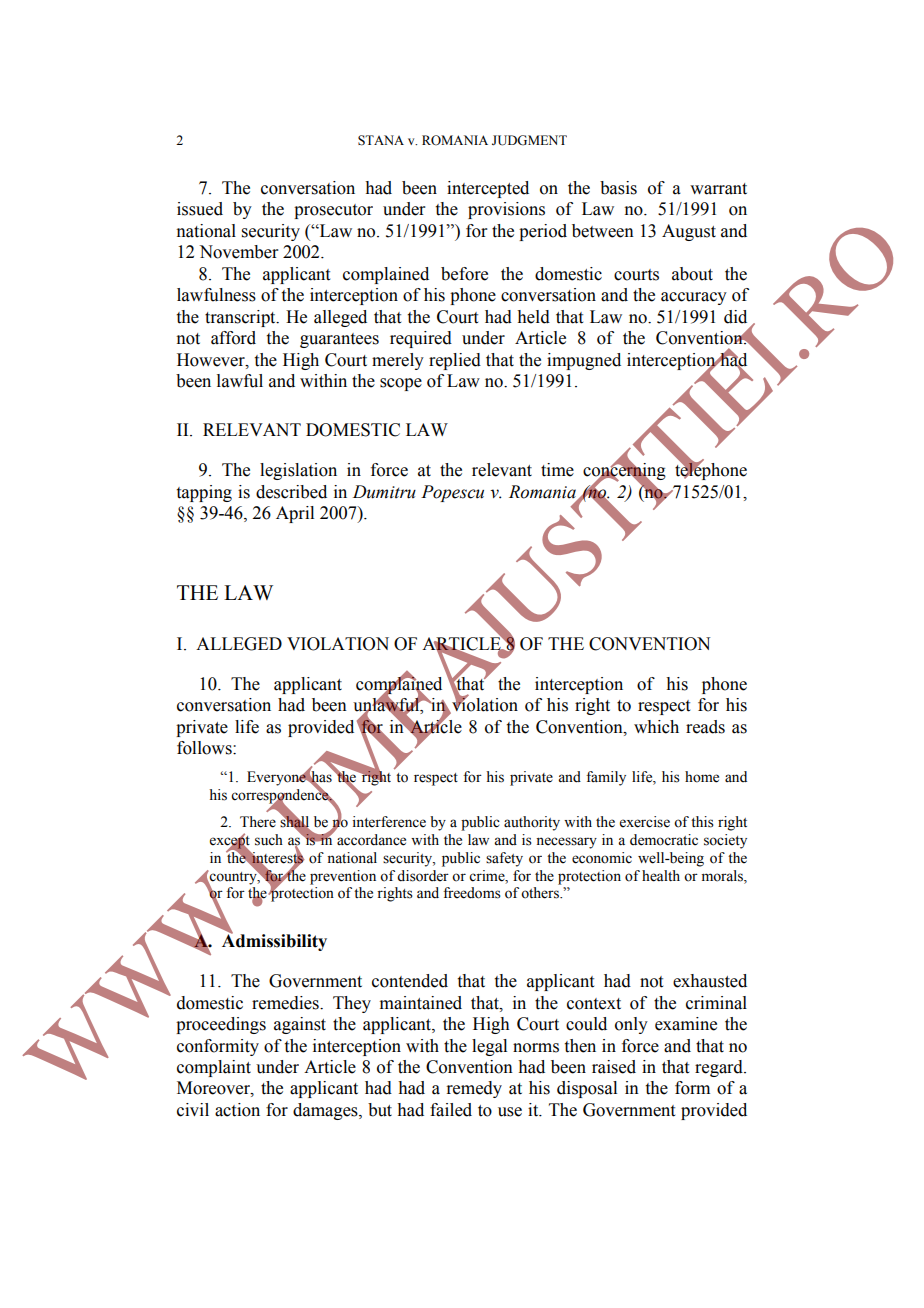 The image size is (924, 1308). I want to click on issued, so click(200, 209).
